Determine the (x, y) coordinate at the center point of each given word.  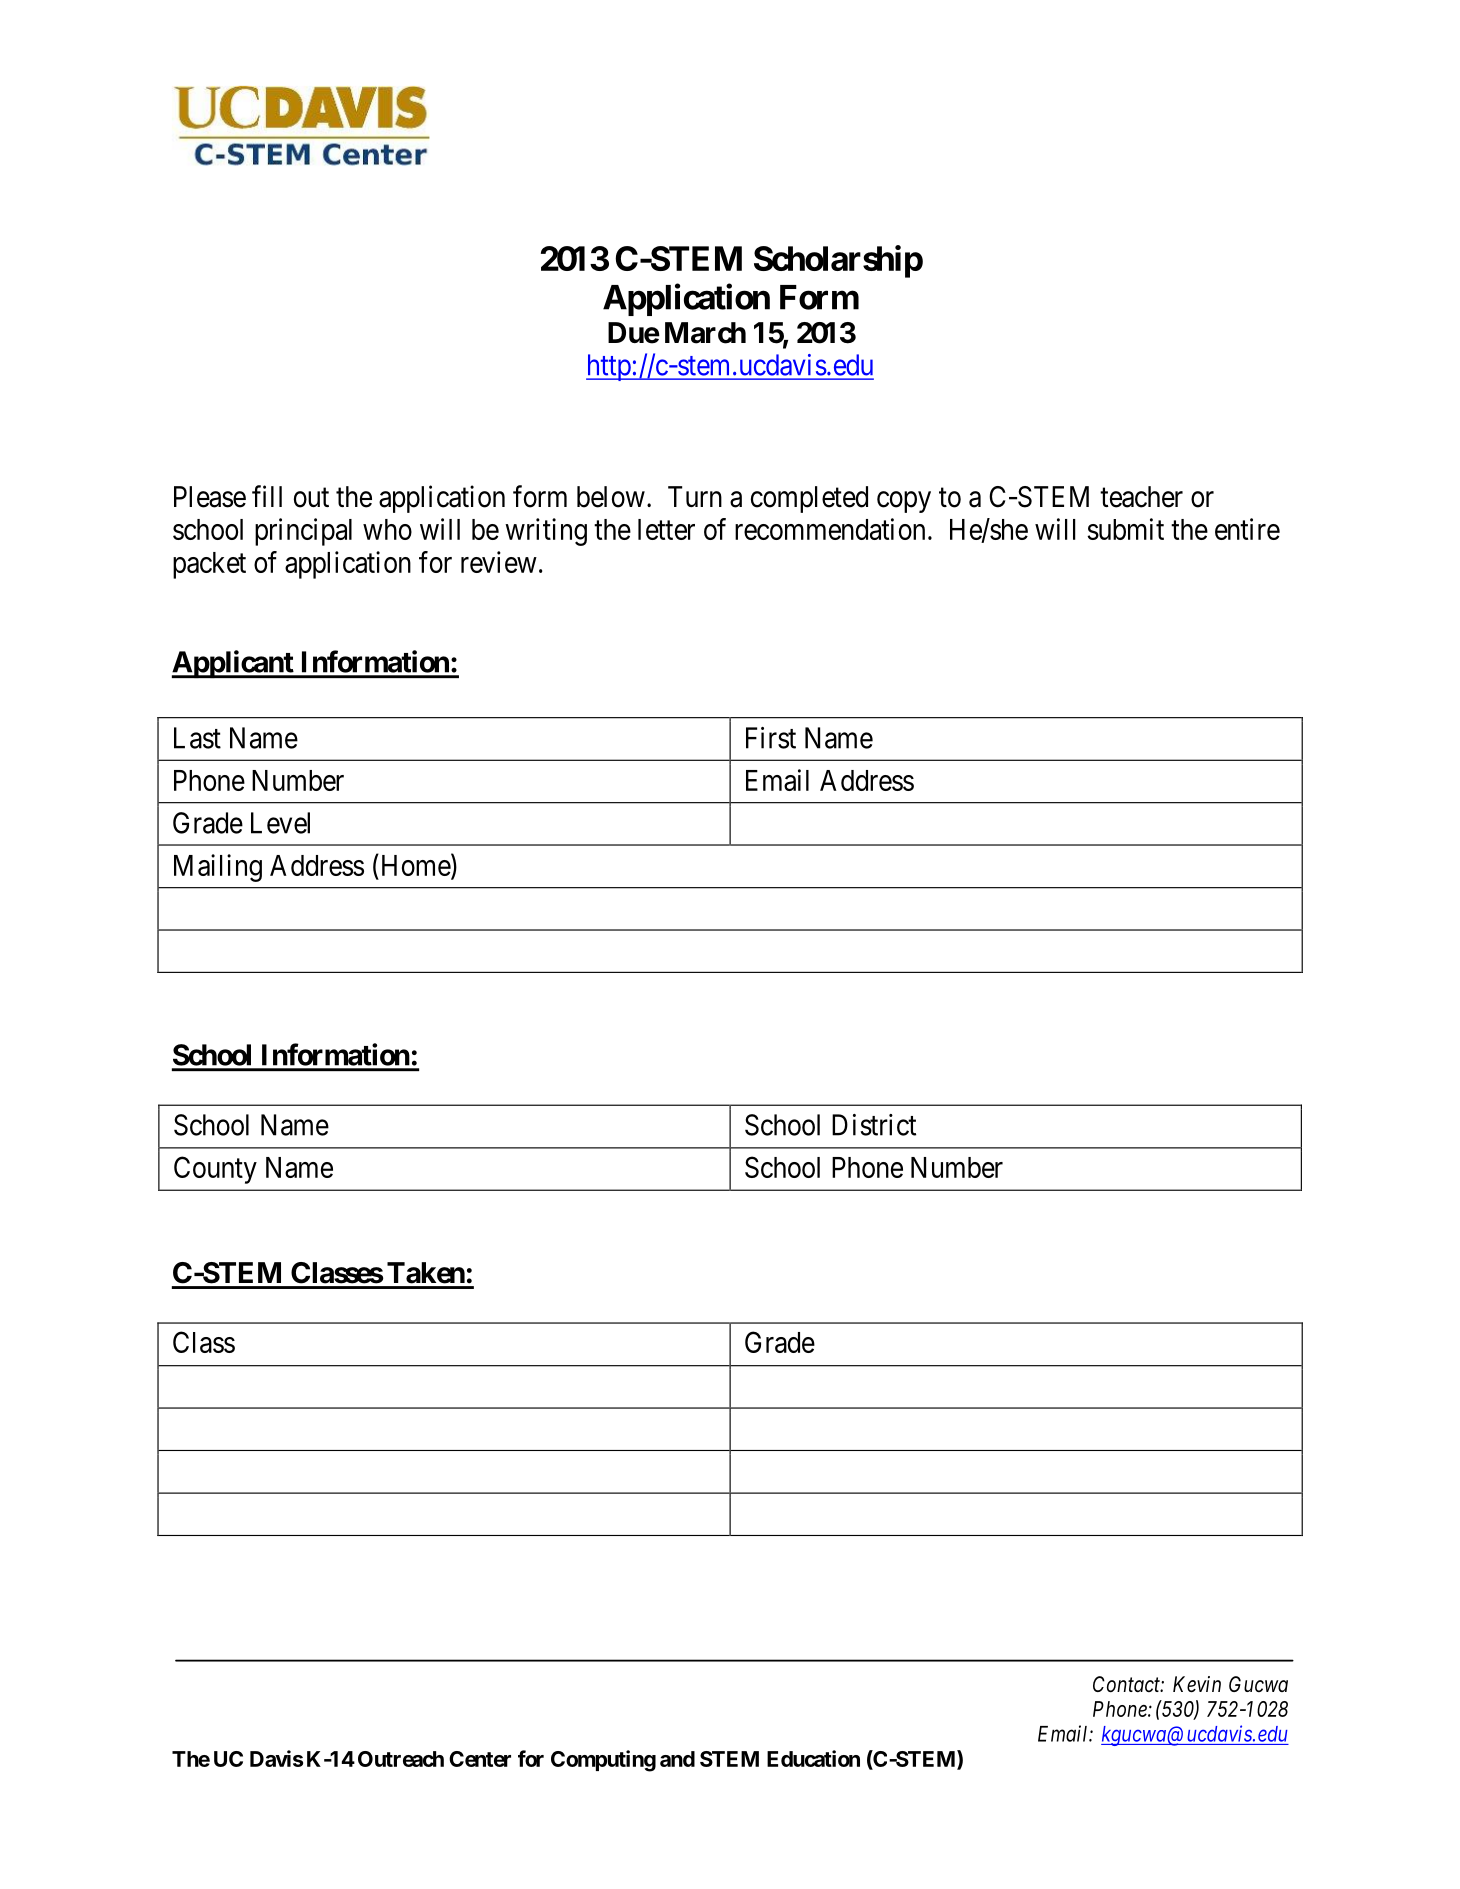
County (215, 1170)
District (874, 1125)
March (705, 333)
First (771, 738)
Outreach (401, 1759)
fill (267, 496)
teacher (1141, 497)
